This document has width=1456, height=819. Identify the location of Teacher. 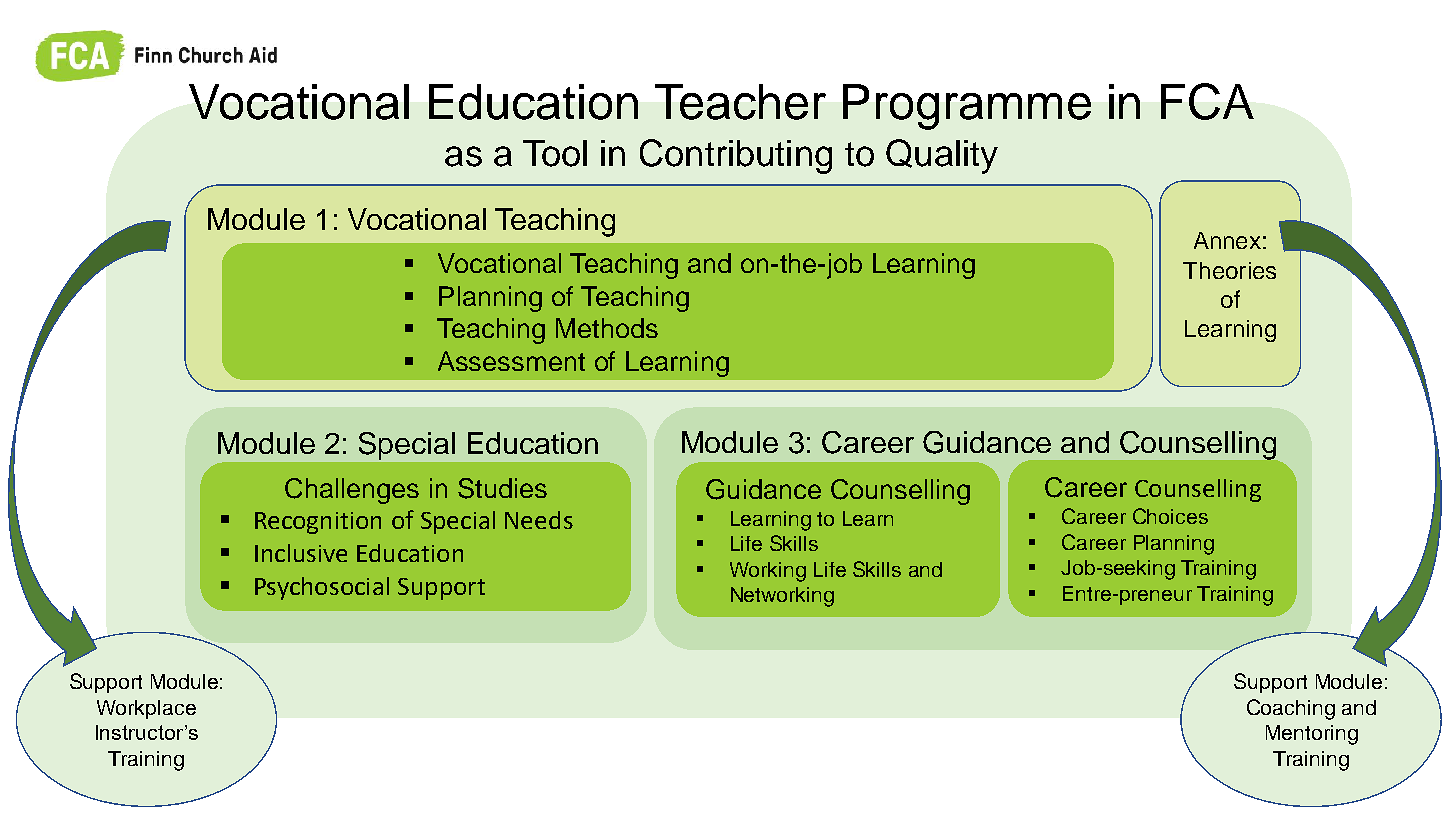
(740, 102).
